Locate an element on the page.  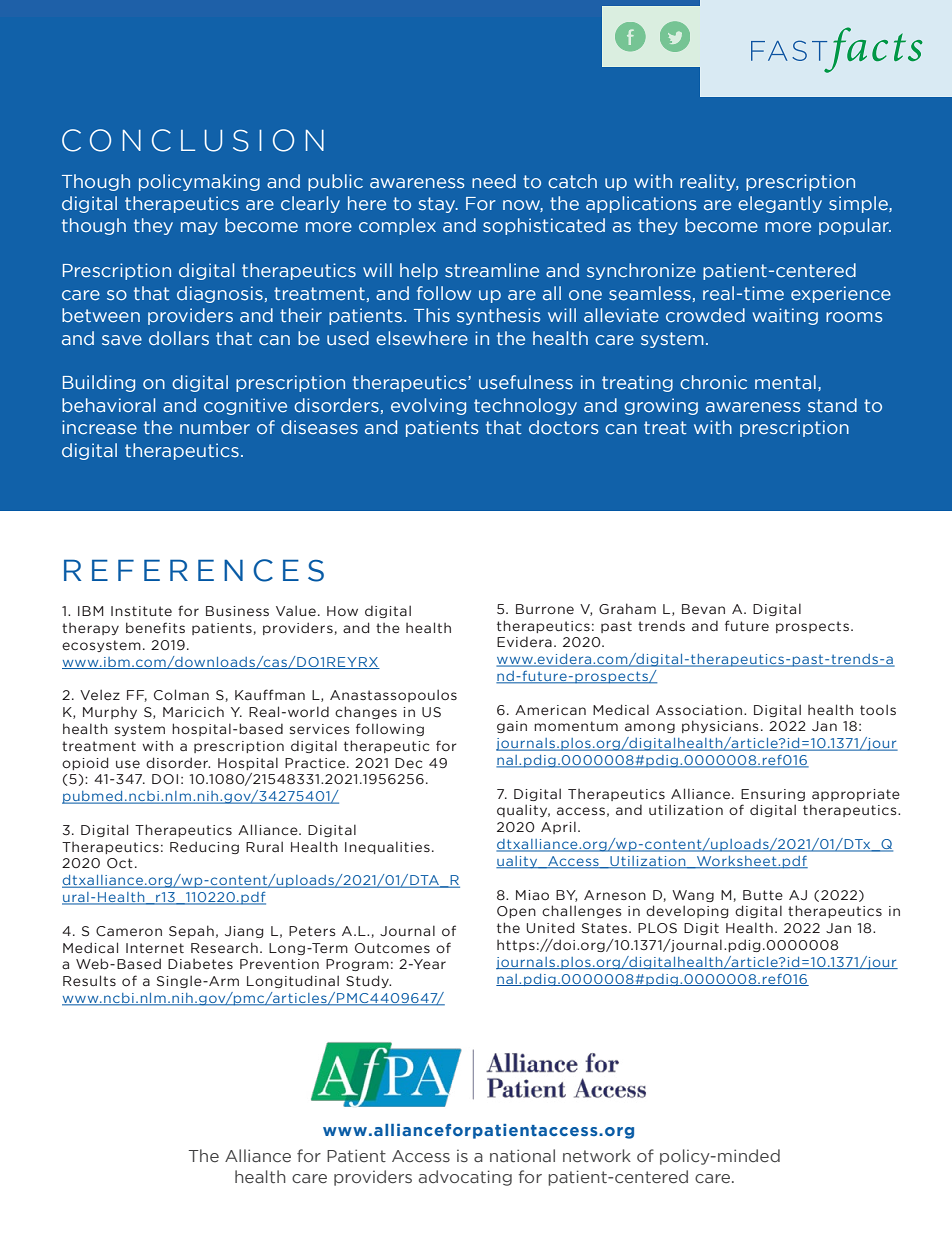
Colman is located at coordinates (181, 694).
